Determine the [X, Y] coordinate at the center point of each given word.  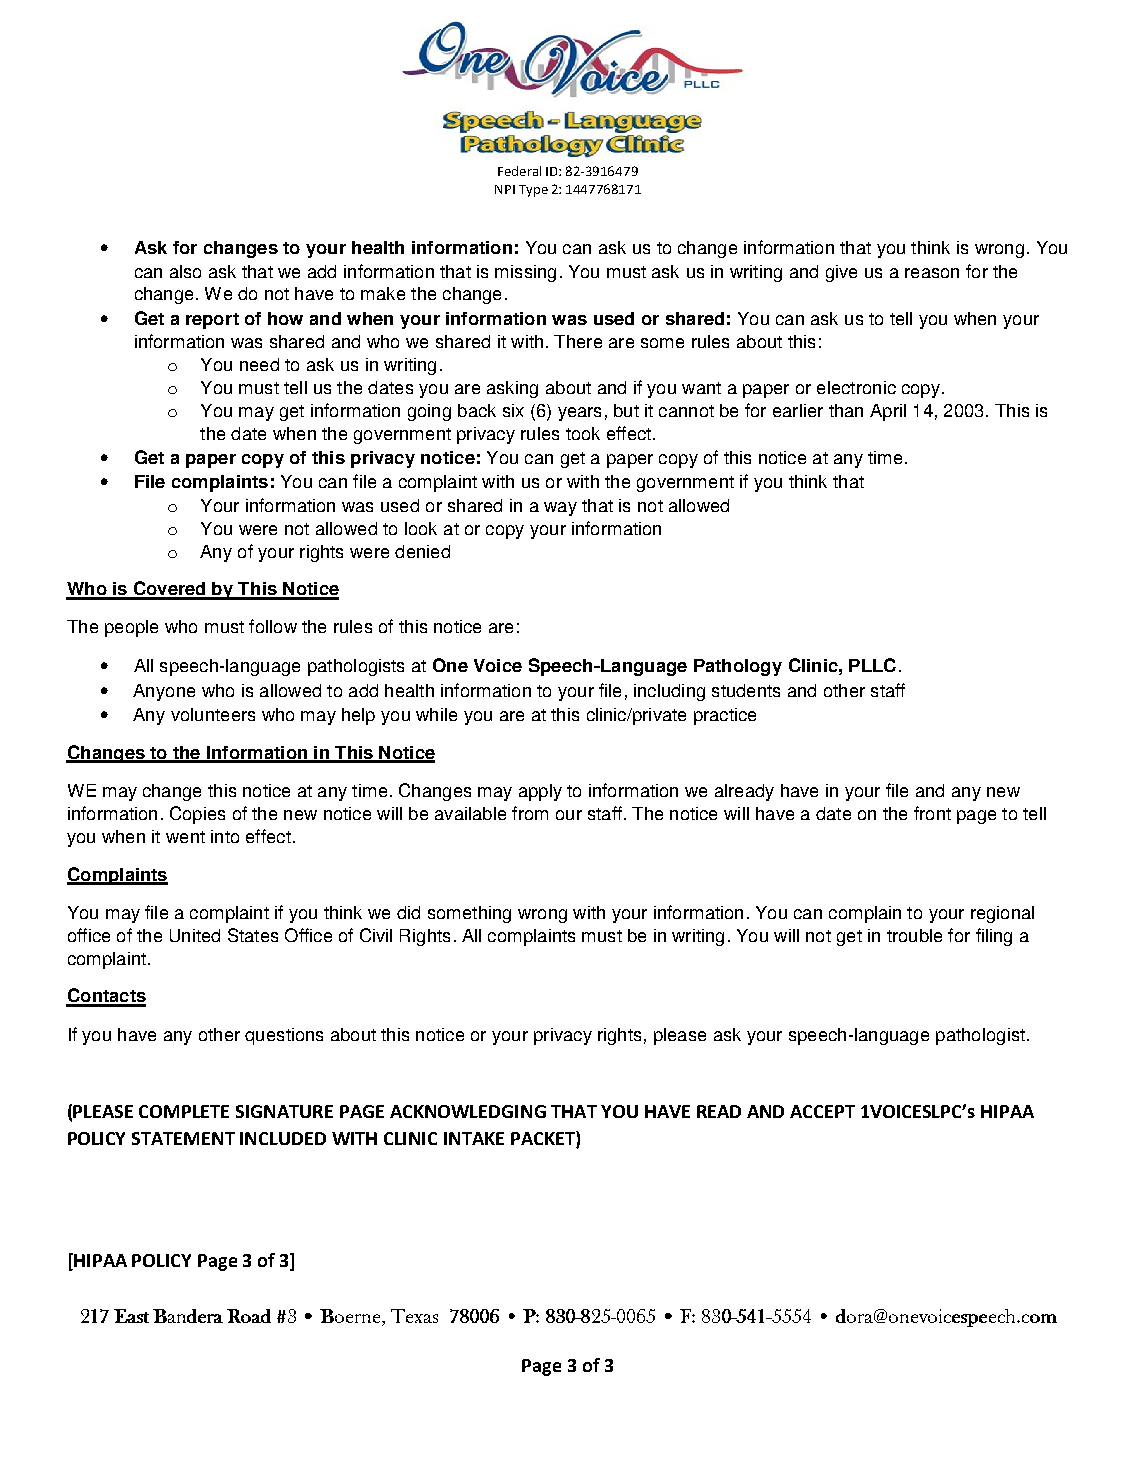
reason [932, 273]
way [560, 509]
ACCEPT [822, 1111]
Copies [197, 815]
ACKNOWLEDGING [468, 1111]
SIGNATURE [284, 1111]
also [185, 271]
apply [540, 792]
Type [533, 191]
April [888, 412]
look [421, 528]
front [932, 813]
